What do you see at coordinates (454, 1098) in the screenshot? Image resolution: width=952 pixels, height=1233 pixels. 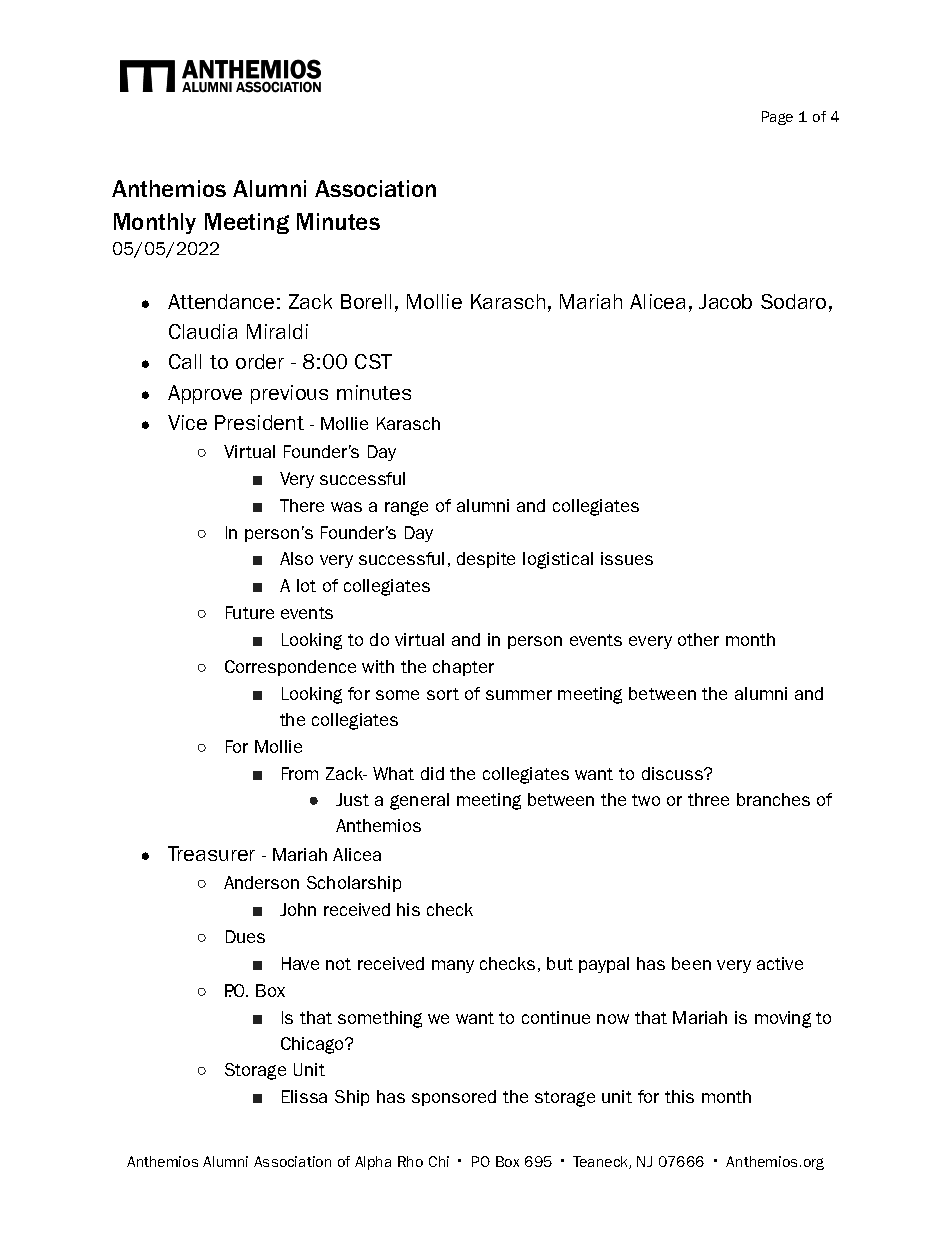 I see `sponsored` at bounding box center [454, 1098].
